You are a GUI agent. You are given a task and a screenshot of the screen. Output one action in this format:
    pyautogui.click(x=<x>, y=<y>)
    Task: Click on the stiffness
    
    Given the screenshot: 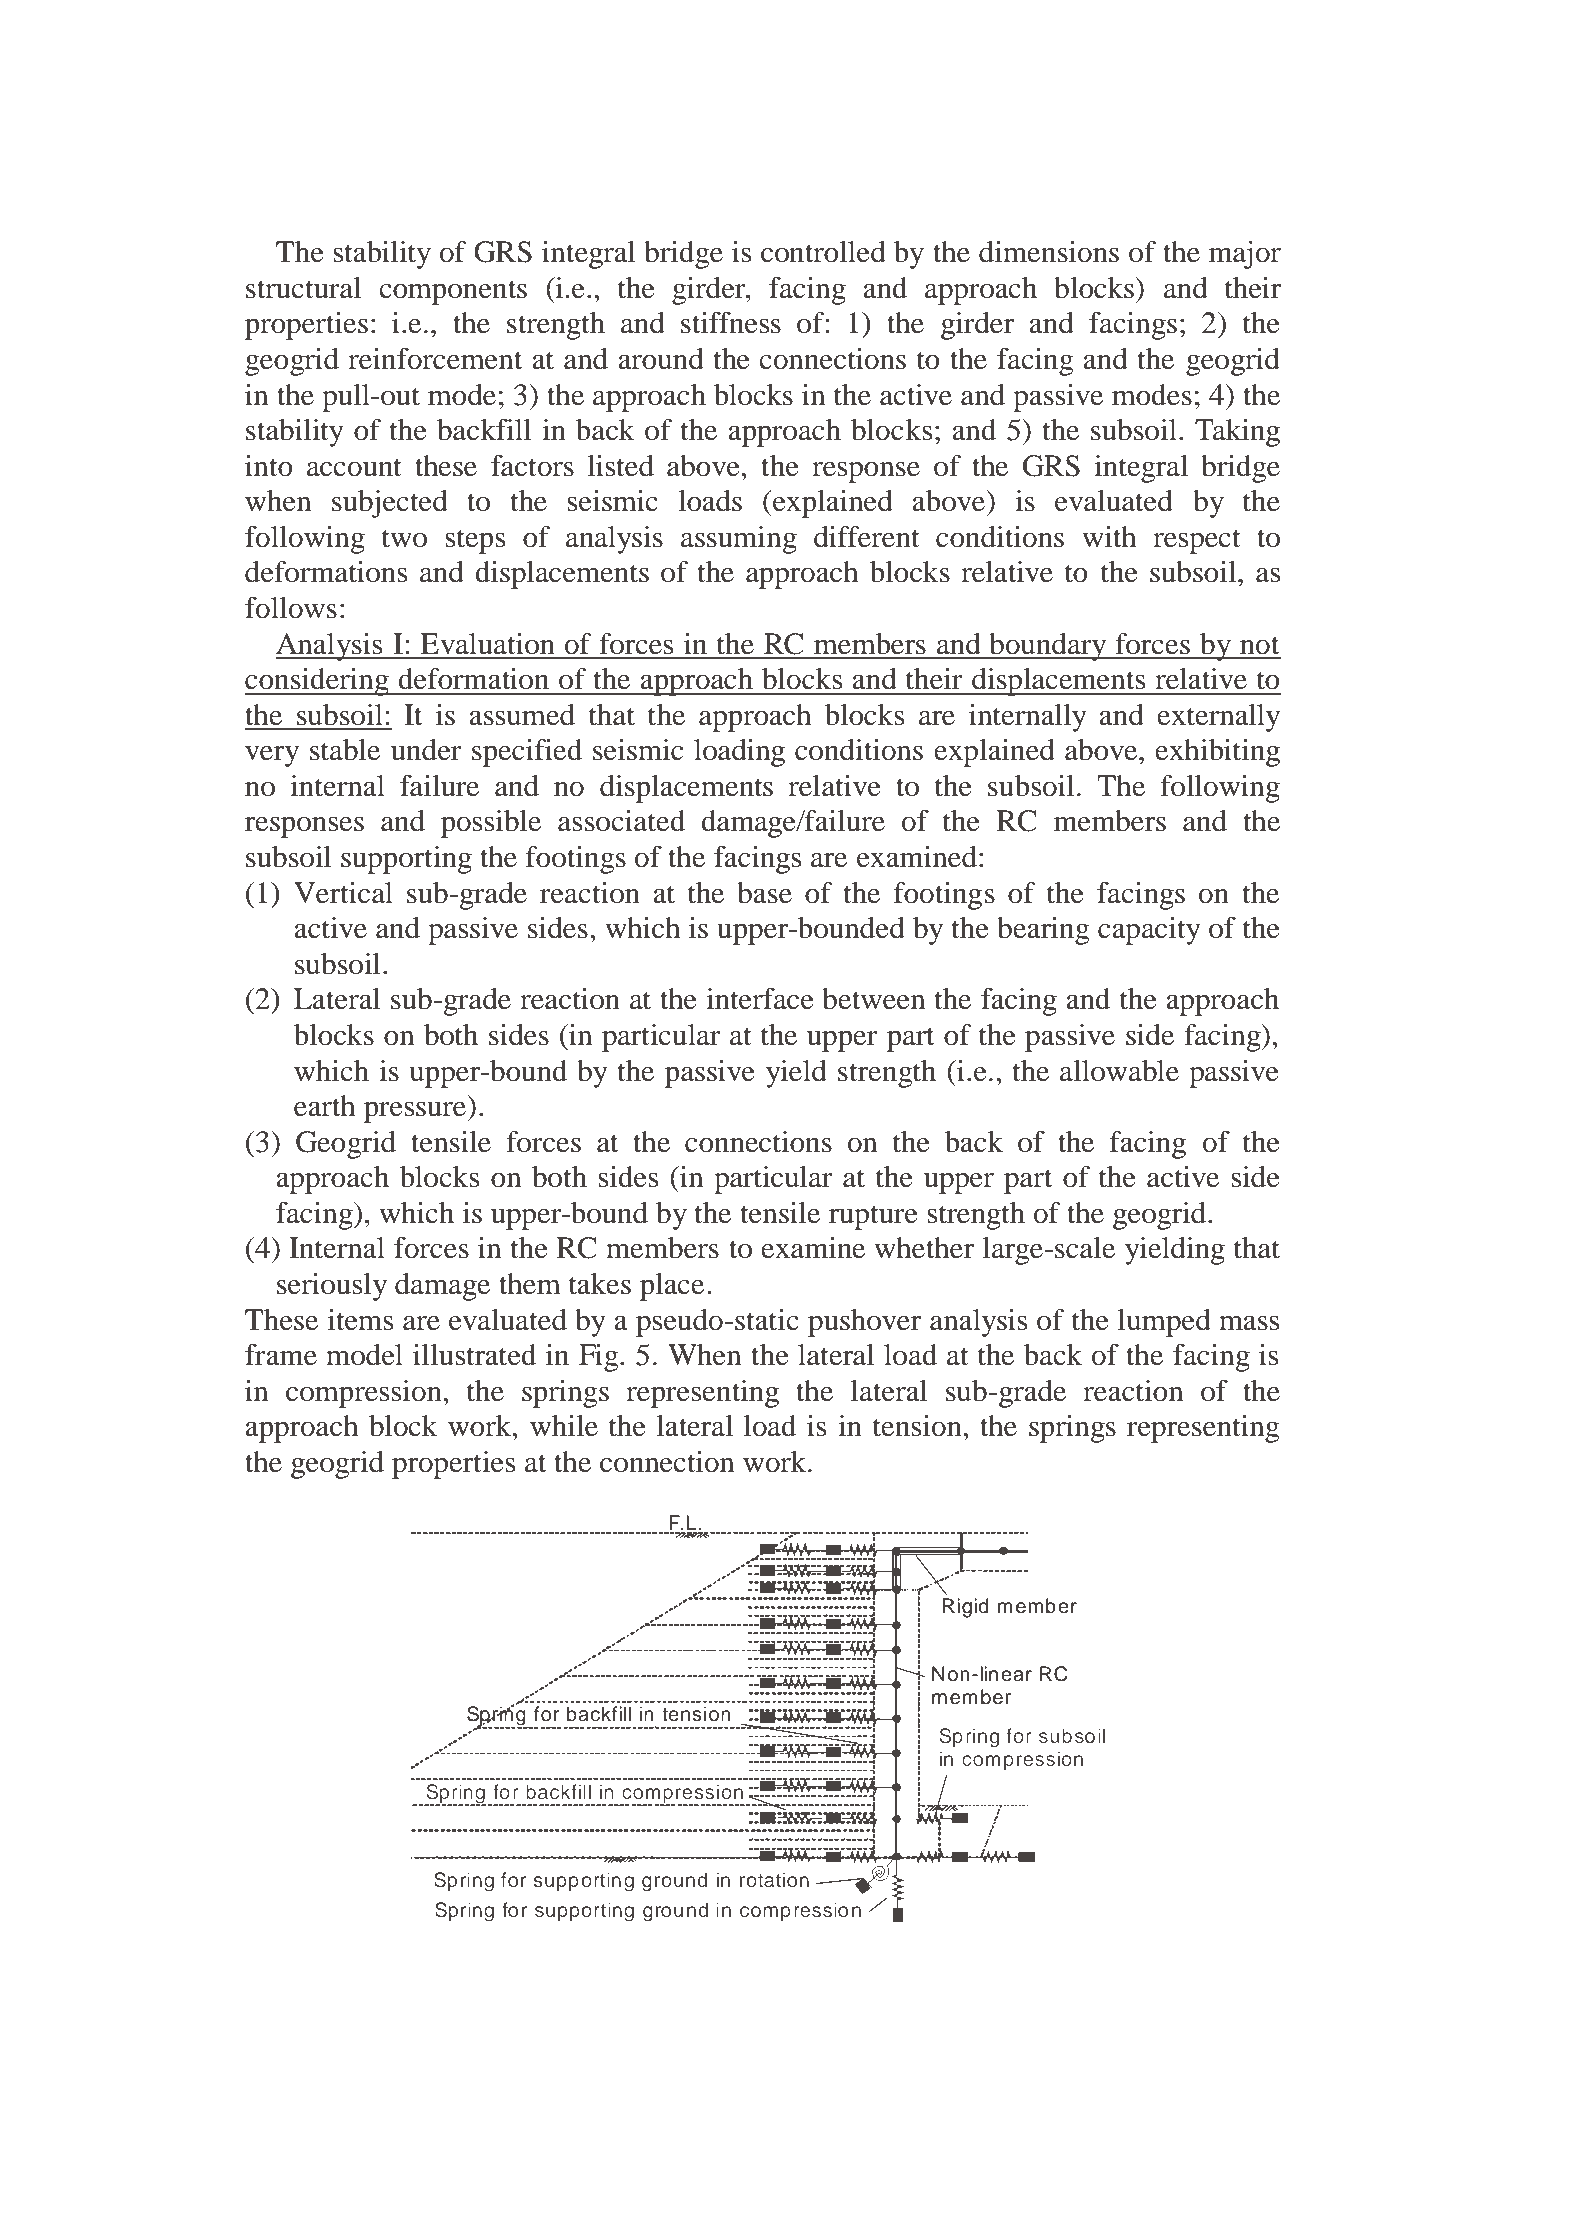 What is the action you would take?
    pyautogui.click(x=731, y=323)
